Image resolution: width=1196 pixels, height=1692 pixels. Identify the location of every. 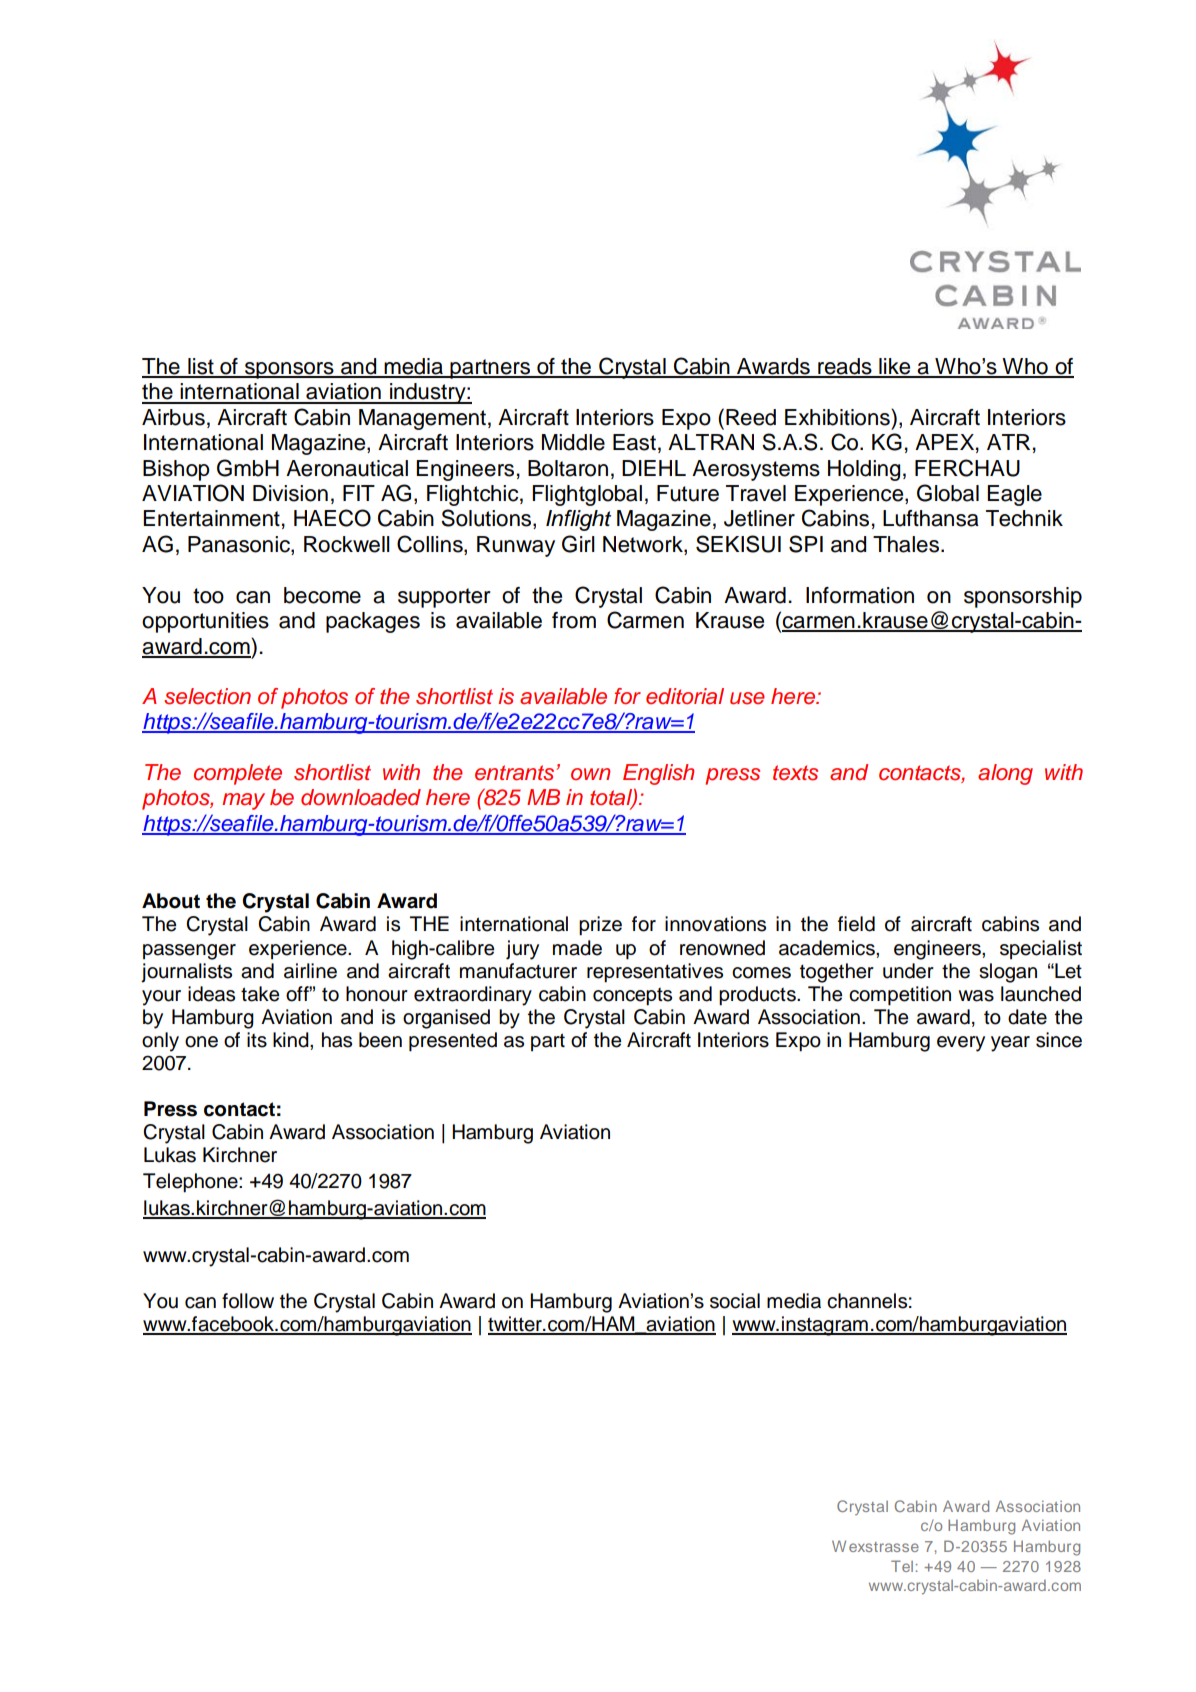
(961, 1044).
